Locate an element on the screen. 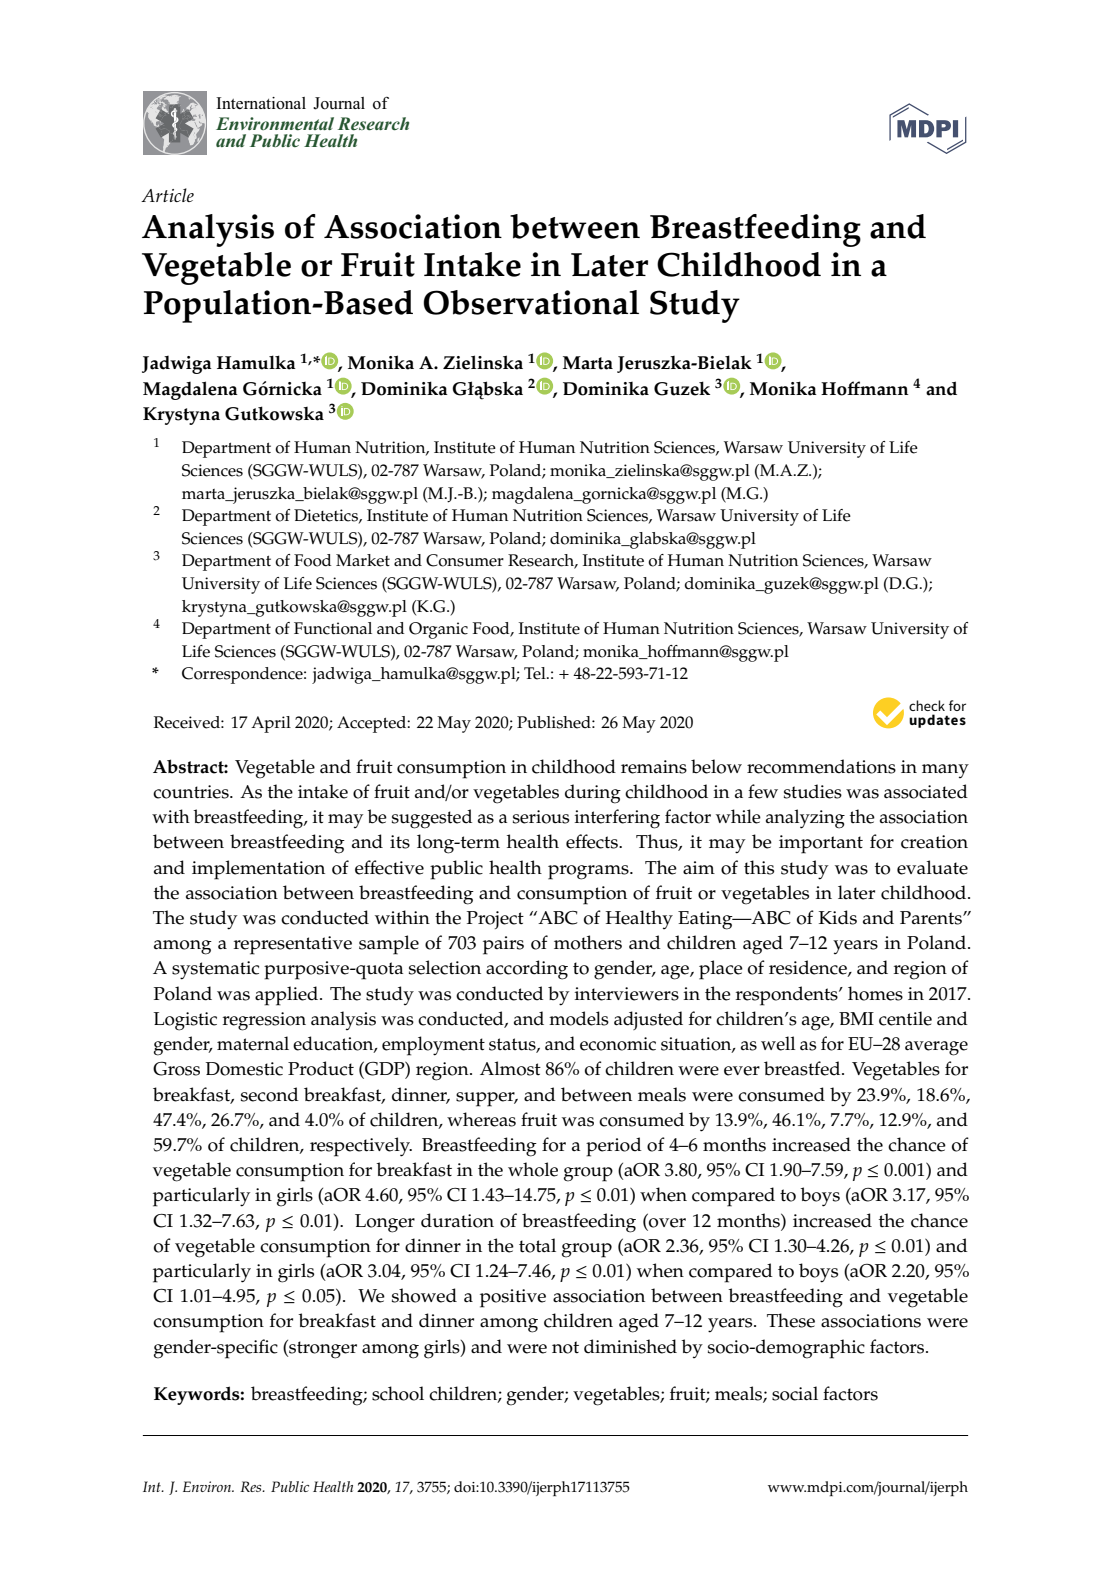 The height and width of the screenshot is (1571, 1111). social is located at coordinates (795, 1393).
